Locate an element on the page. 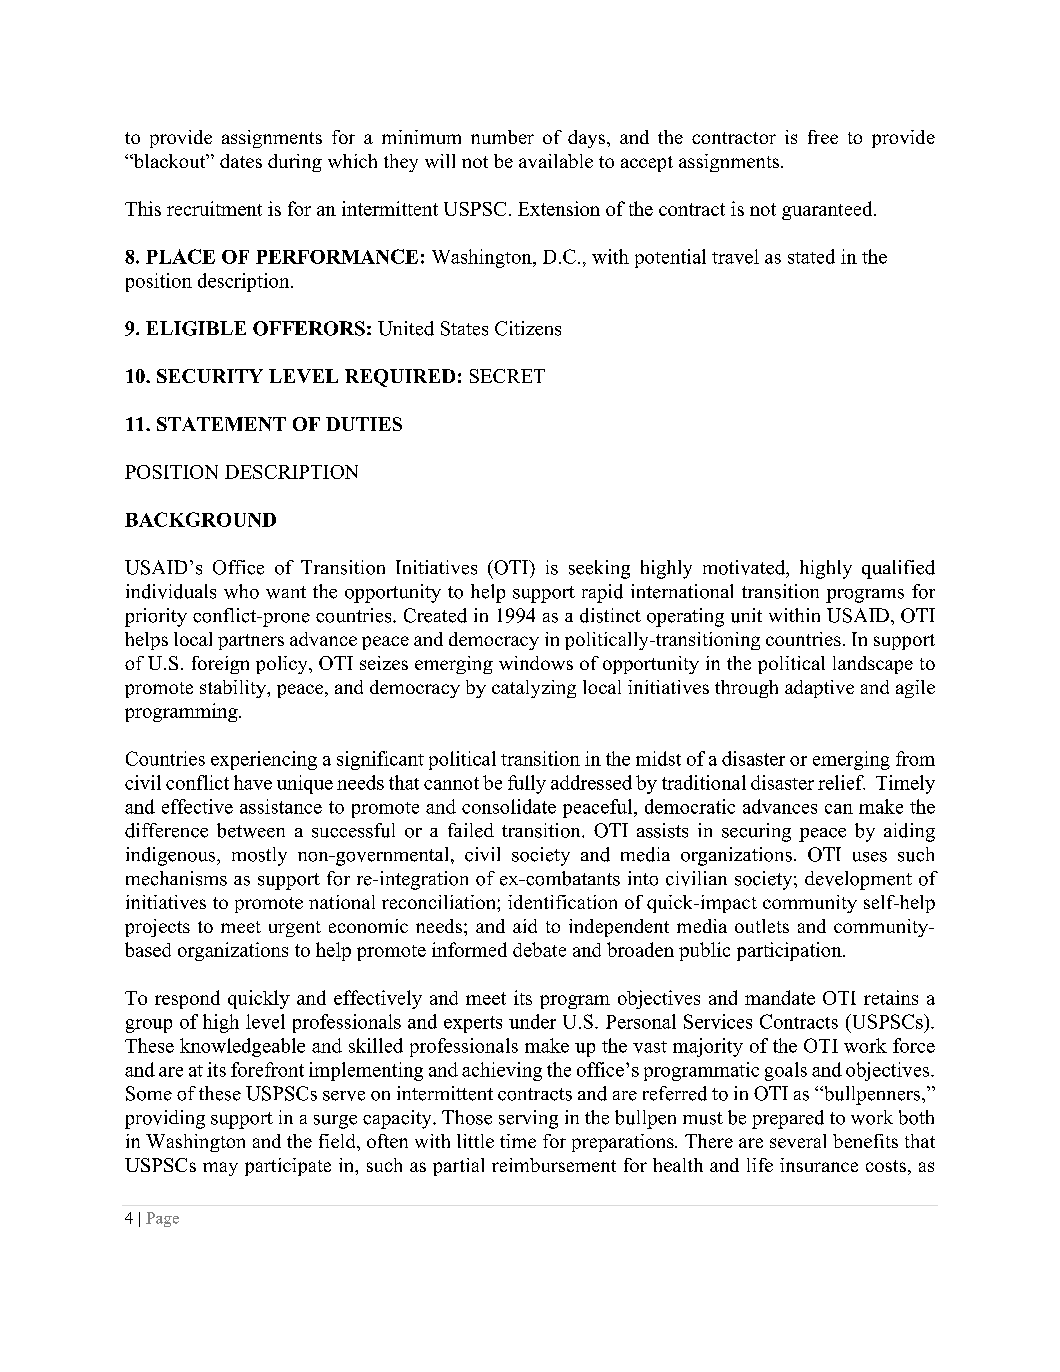 This image has width=1060, height=1372. seeking is located at coordinates (599, 569).
